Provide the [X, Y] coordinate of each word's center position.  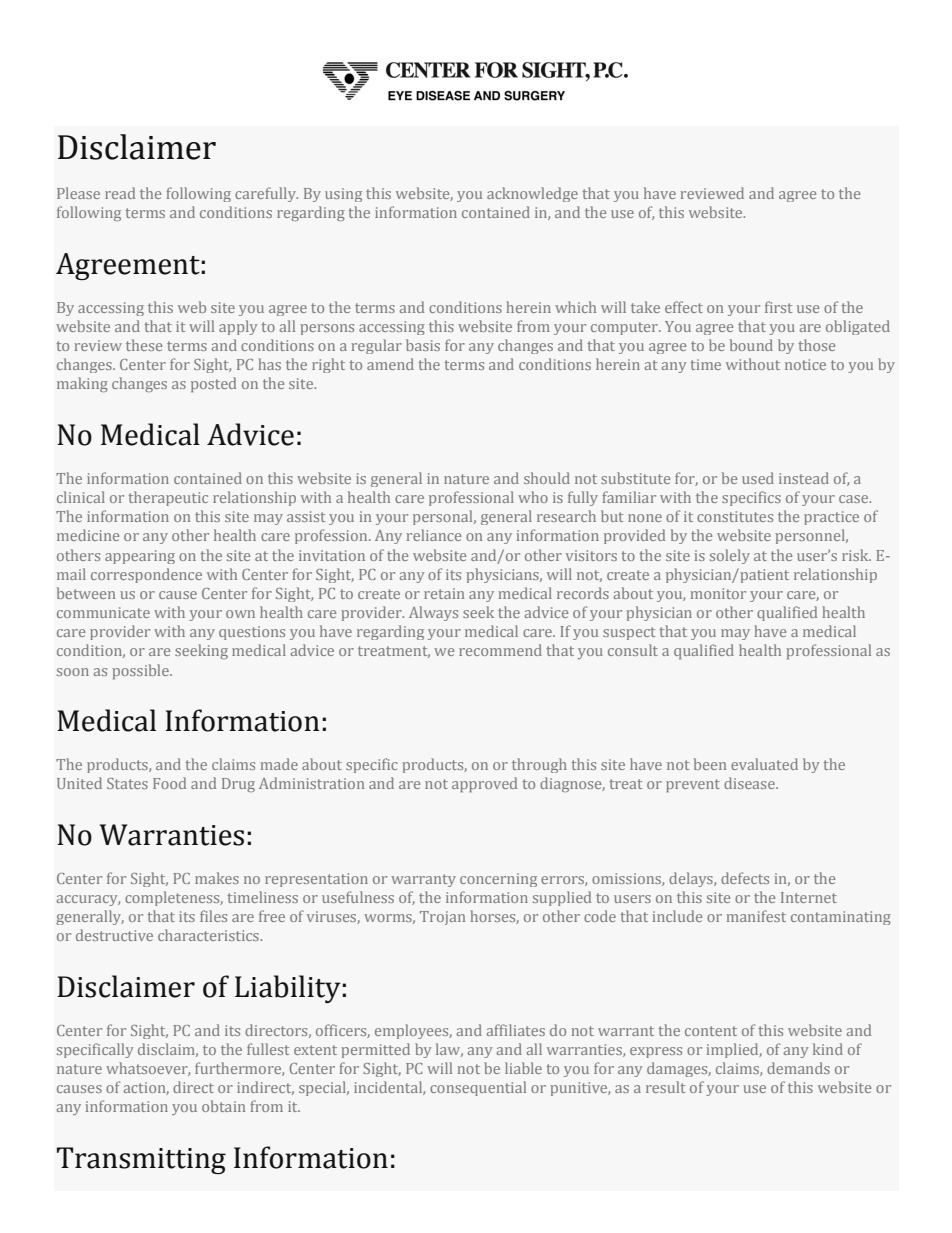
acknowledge [532, 194]
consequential [478, 1088]
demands [798, 1068]
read [120, 193]
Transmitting [141, 1160]
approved [484, 784]
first [778, 307]
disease [750, 783]
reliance [434, 535]
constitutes [735, 516]
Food [169, 783]
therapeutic [168, 498]
